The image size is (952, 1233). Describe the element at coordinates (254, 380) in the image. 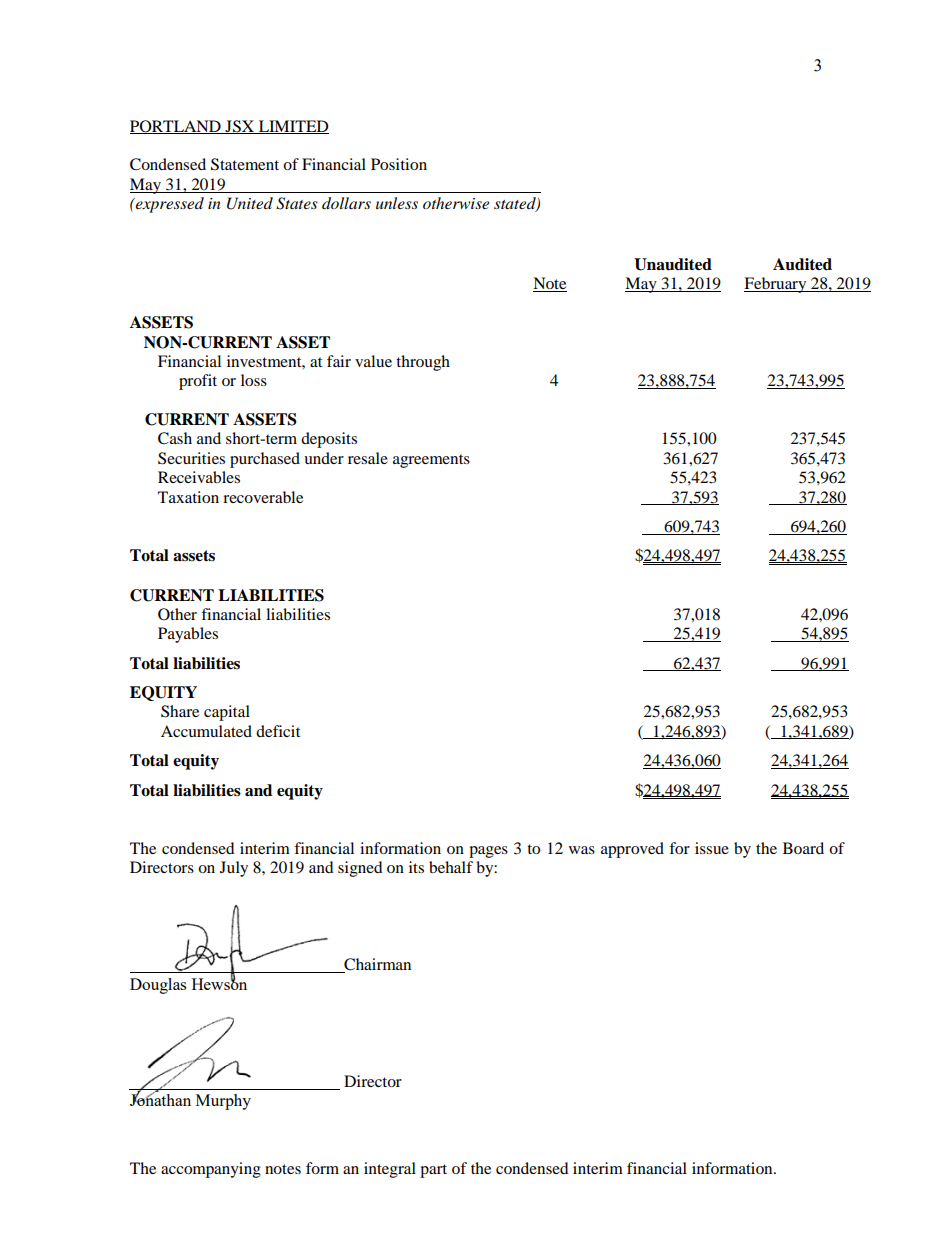

I see `loss` at that location.
